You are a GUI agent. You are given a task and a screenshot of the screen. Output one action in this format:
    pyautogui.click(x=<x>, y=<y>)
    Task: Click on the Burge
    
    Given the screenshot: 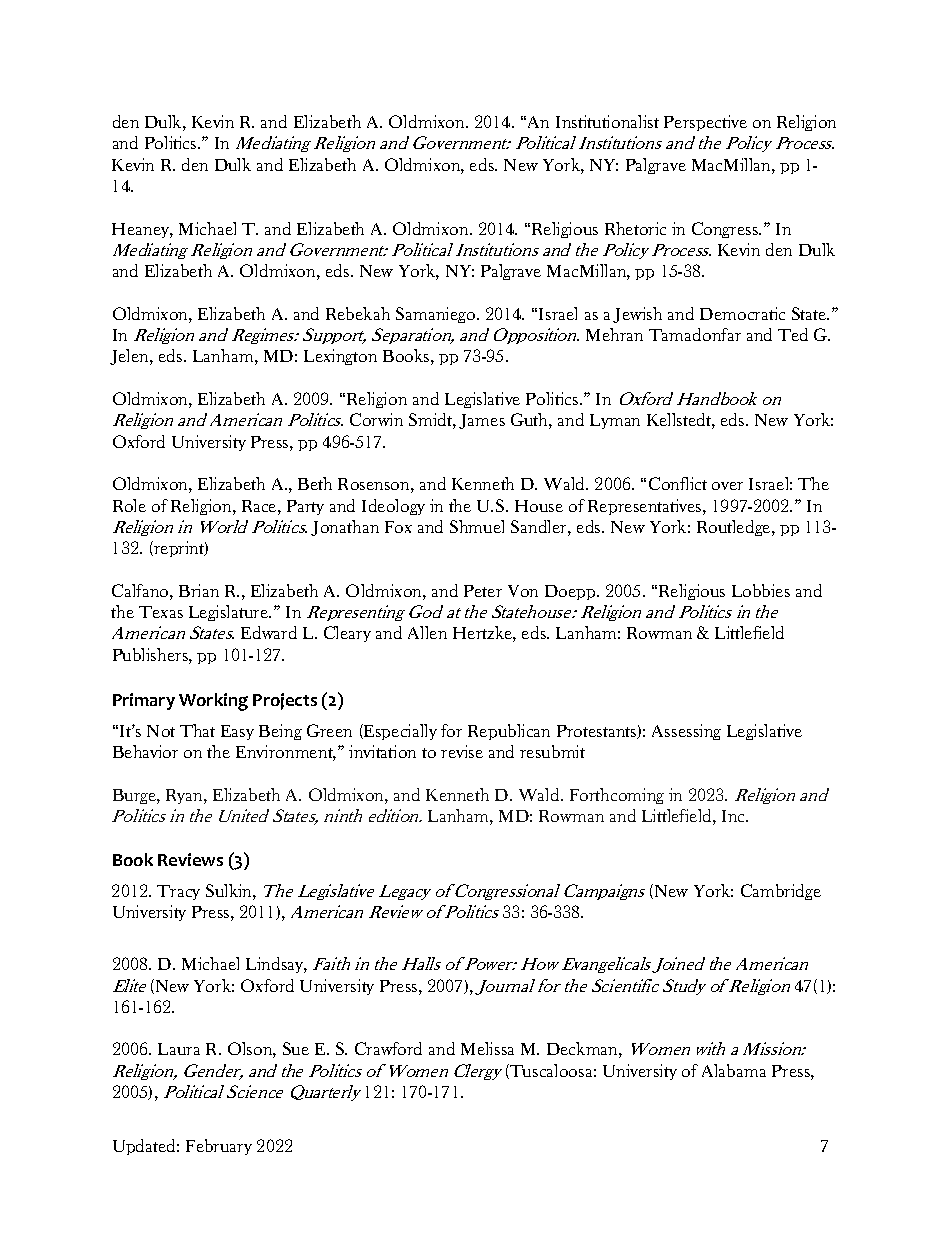 What is the action you would take?
    pyautogui.click(x=135, y=796)
